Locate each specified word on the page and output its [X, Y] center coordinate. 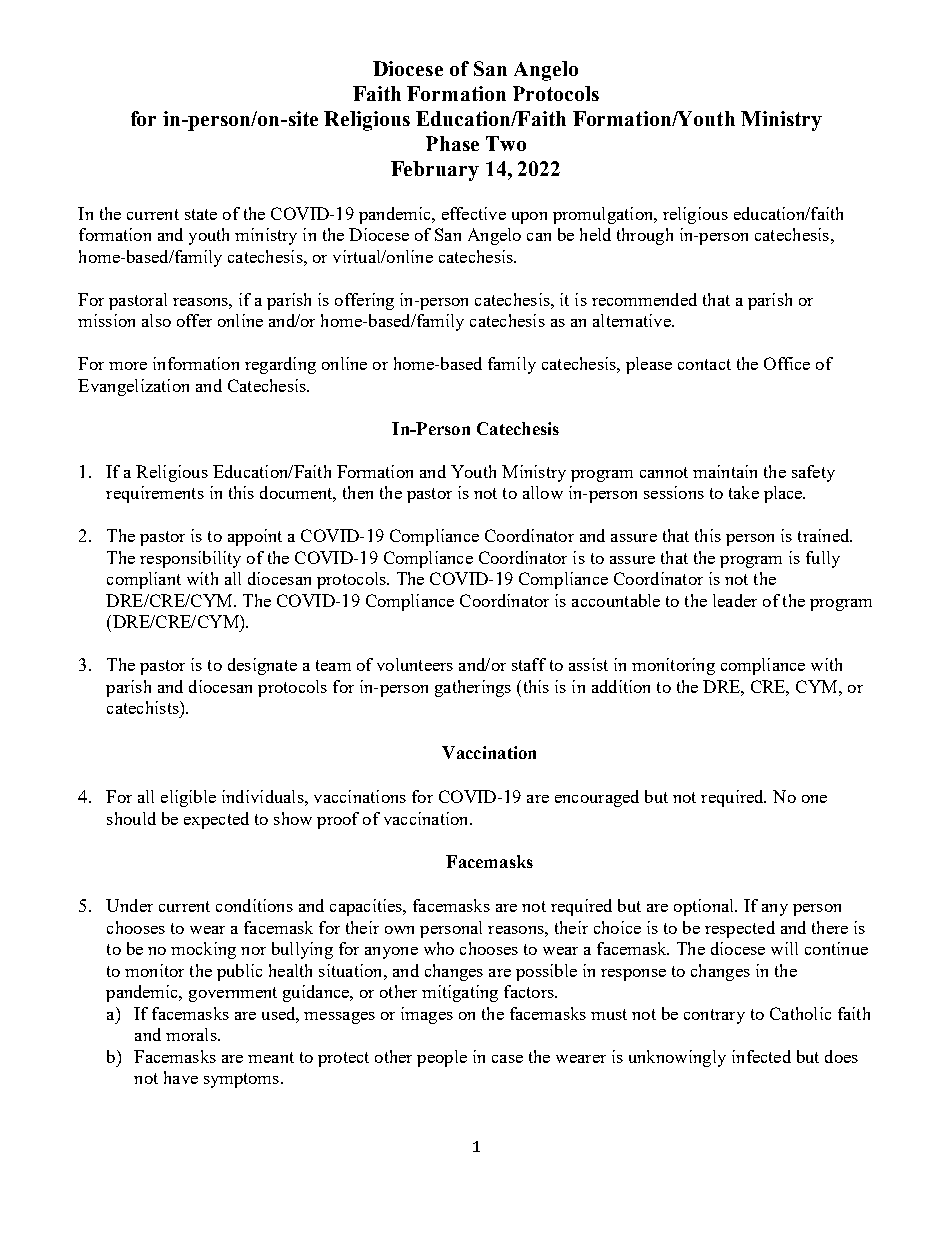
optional [705, 907]
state [201, 214]
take [744, 492]
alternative [633, 320]
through [645, 236]
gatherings [473, 688]
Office [787, 363]
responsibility [190, 559]
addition [621, 686]
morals [192, 1034]
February [435, 171]
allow [543, 492]
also [156, 320]
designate [262, 666]
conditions [254, 905]
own [399, 930]
